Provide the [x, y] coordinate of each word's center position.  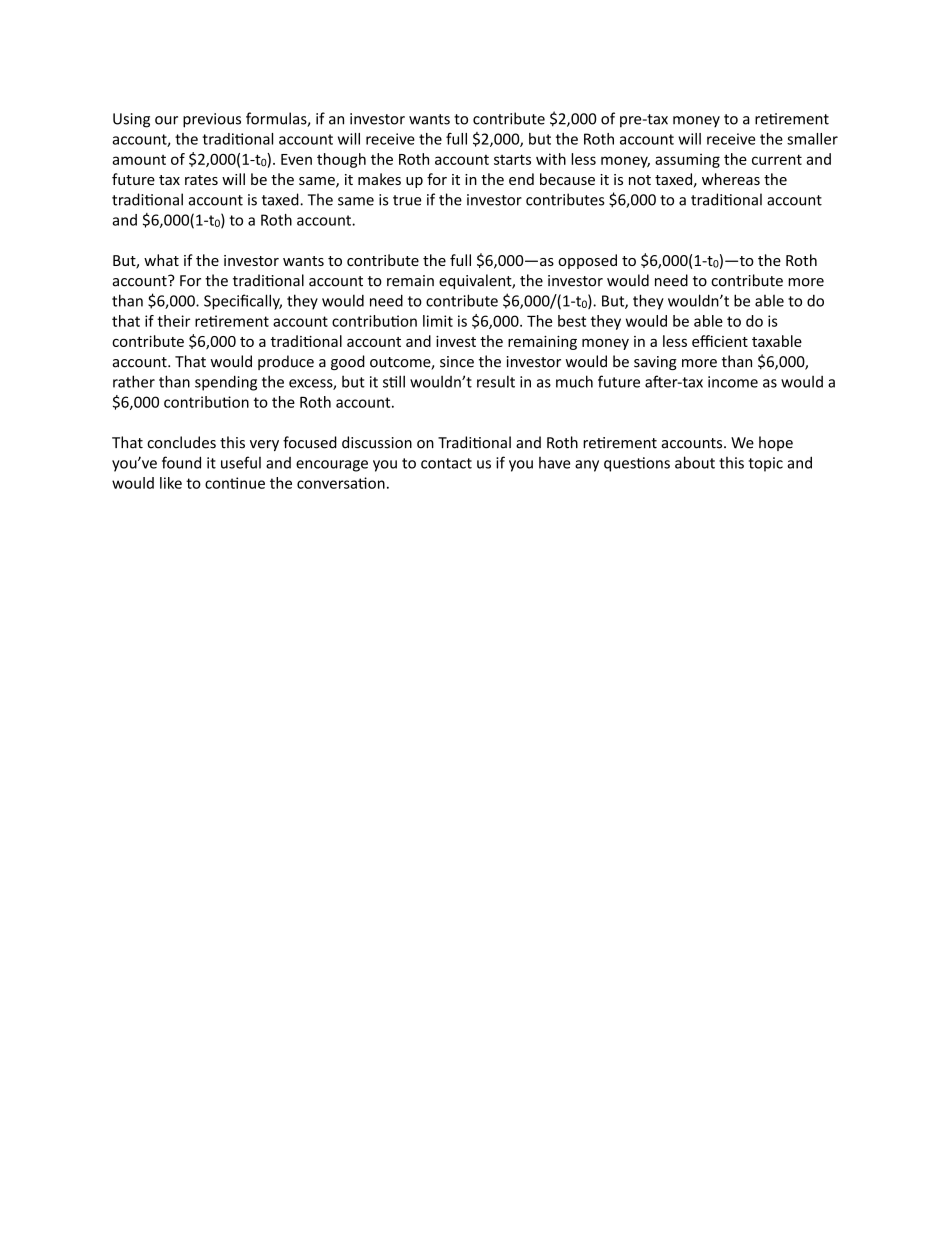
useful [241, 462]
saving [655, 363]
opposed [587, 261]
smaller [812, 139]
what [161, 260]
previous [212, 120]
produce [286, 362]
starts [512, 159]
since [457, 362]
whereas [731, 179]
